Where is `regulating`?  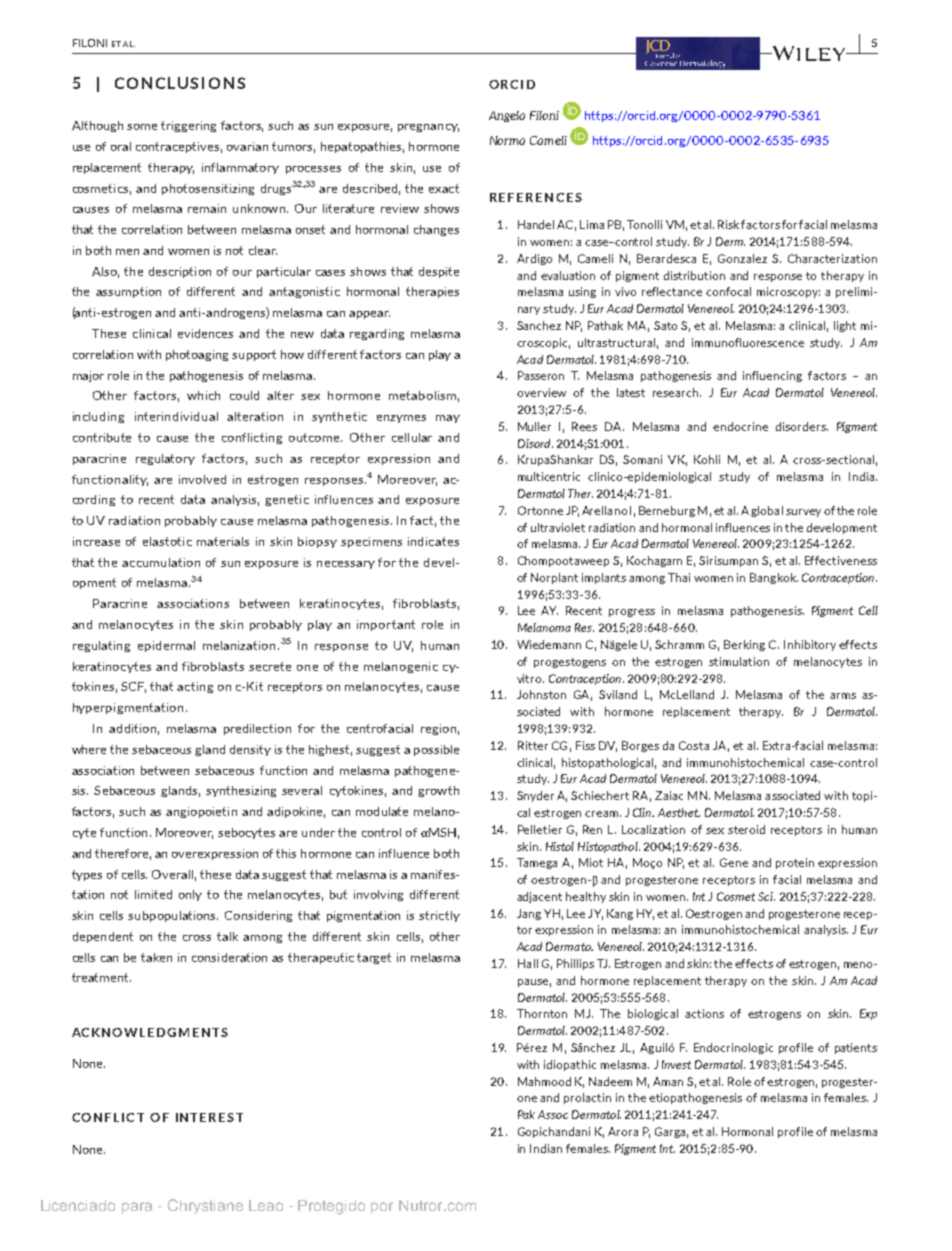
regulating is located at coordinates (101, 646).
